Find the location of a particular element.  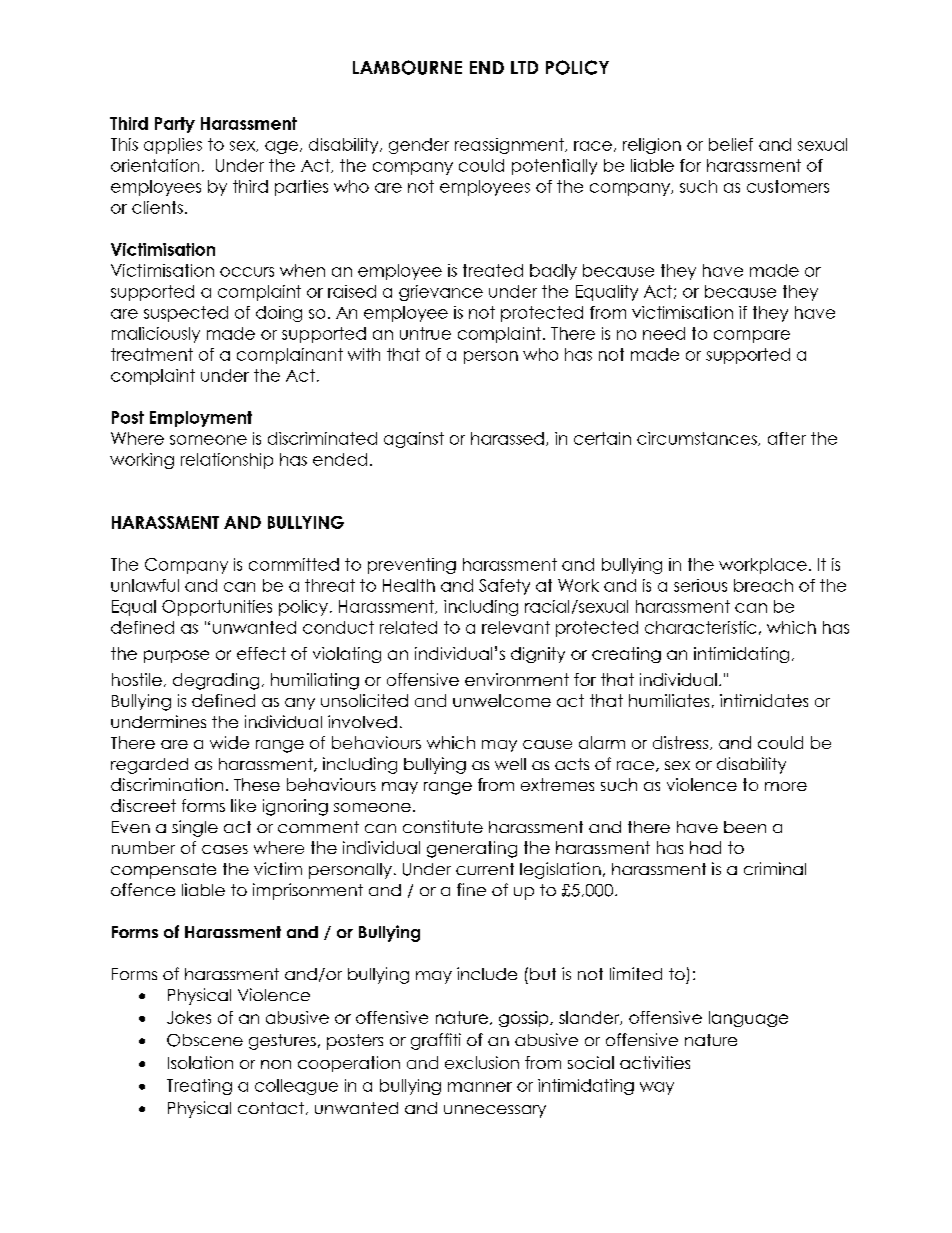

serious is located at coordinates (700, 585).
